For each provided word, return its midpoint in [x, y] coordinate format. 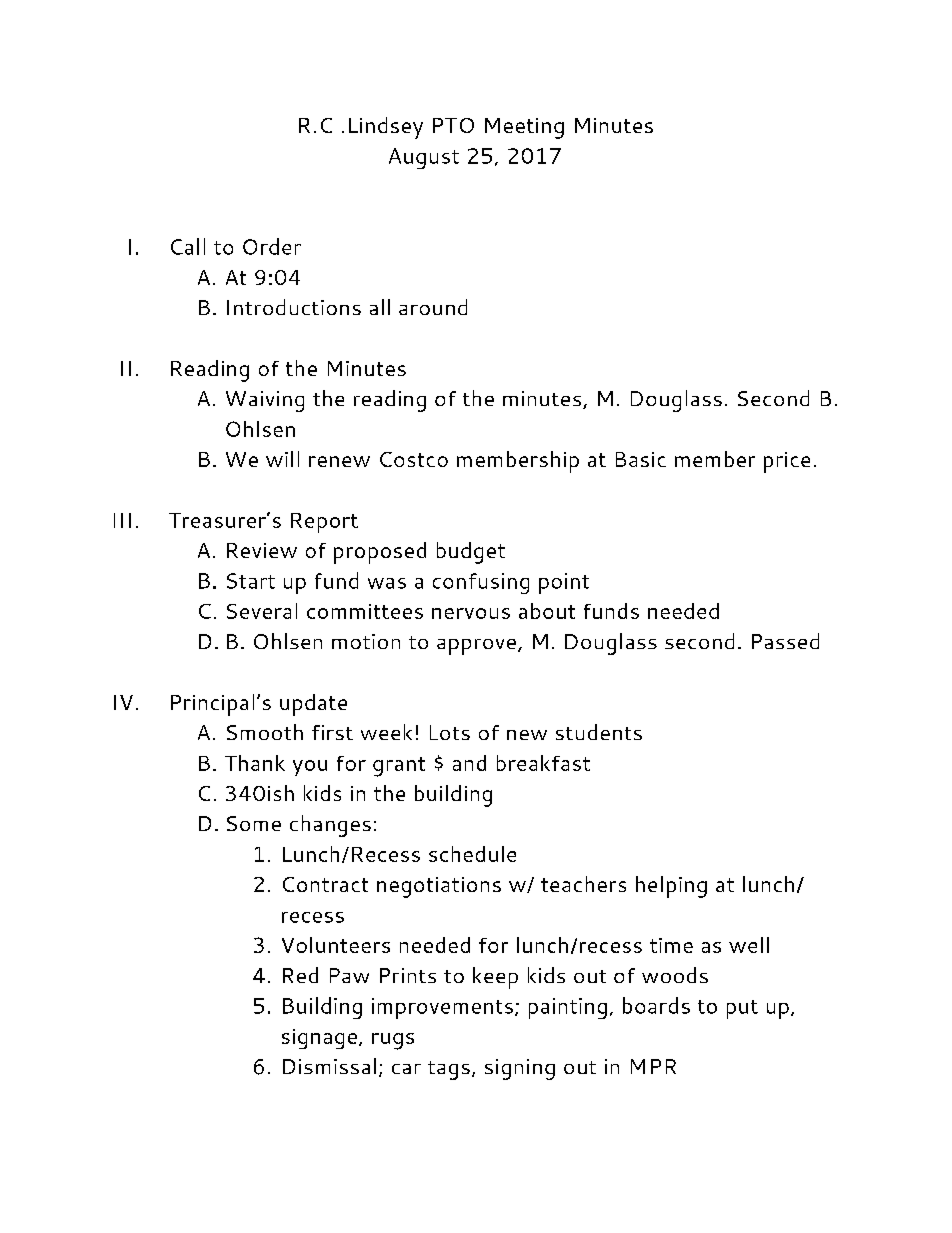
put [742, 1009]
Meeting [524, 128]
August [424, 158]
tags [449, 1070]
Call [188, 246]
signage [319, 1039]
